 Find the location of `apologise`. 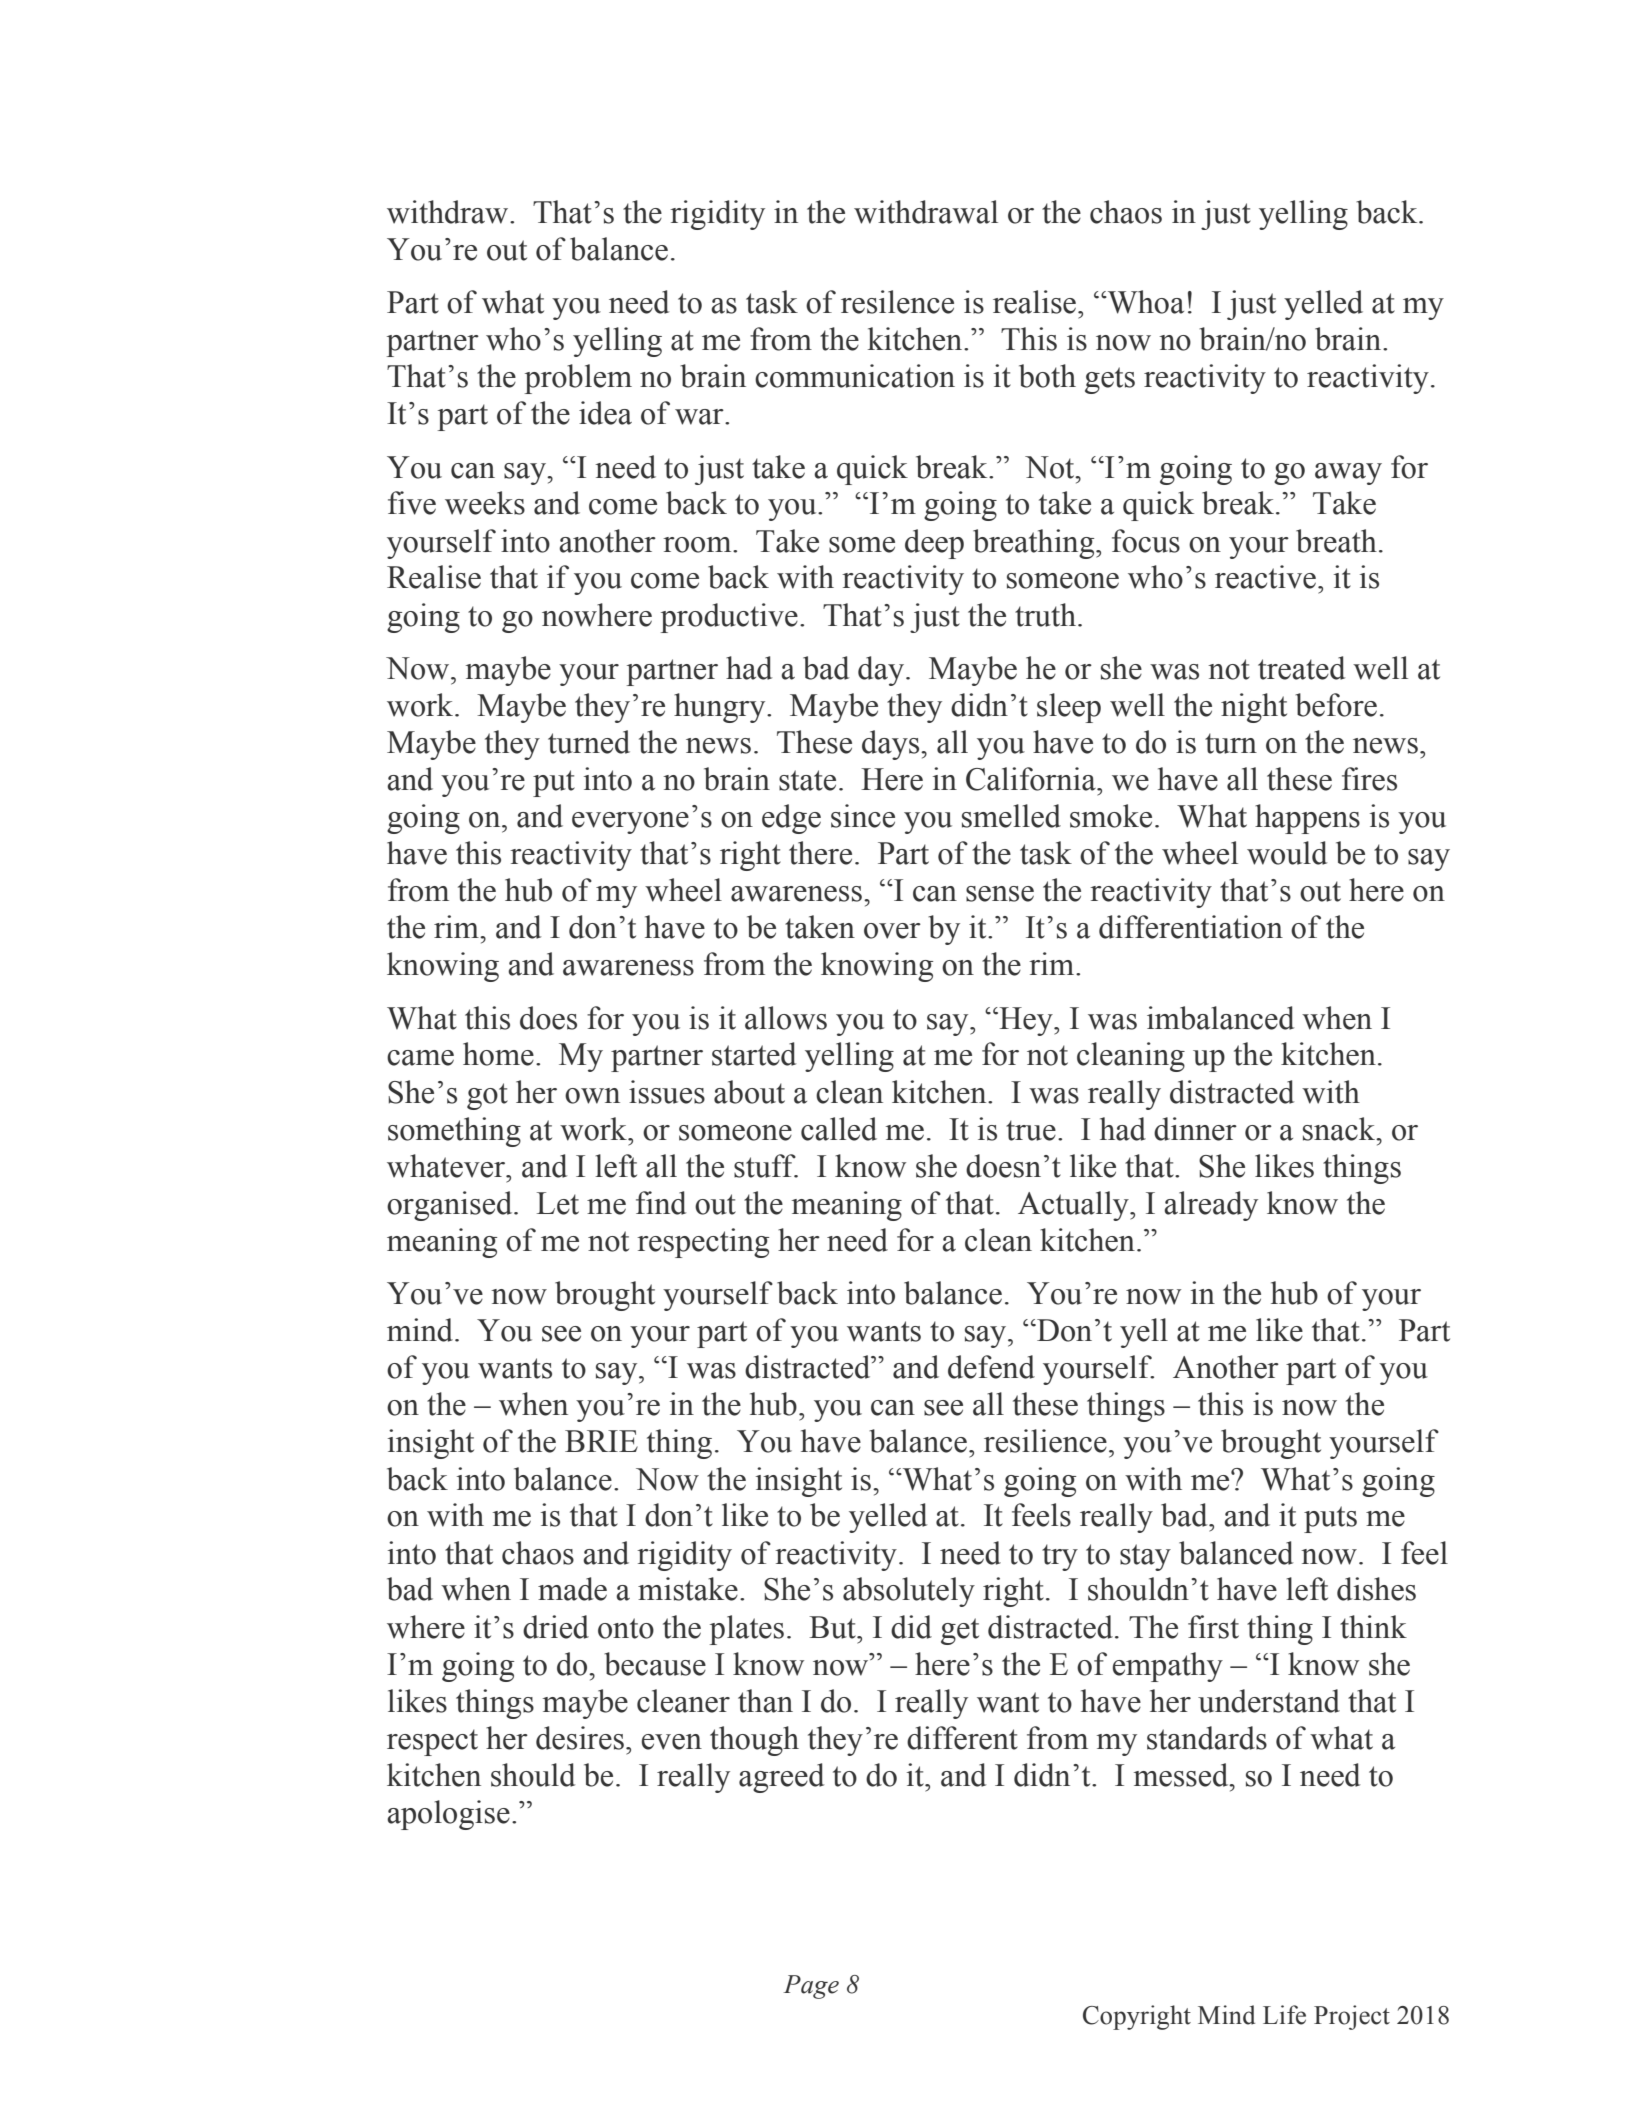

apologise is located at coordinates (448, 1815).
